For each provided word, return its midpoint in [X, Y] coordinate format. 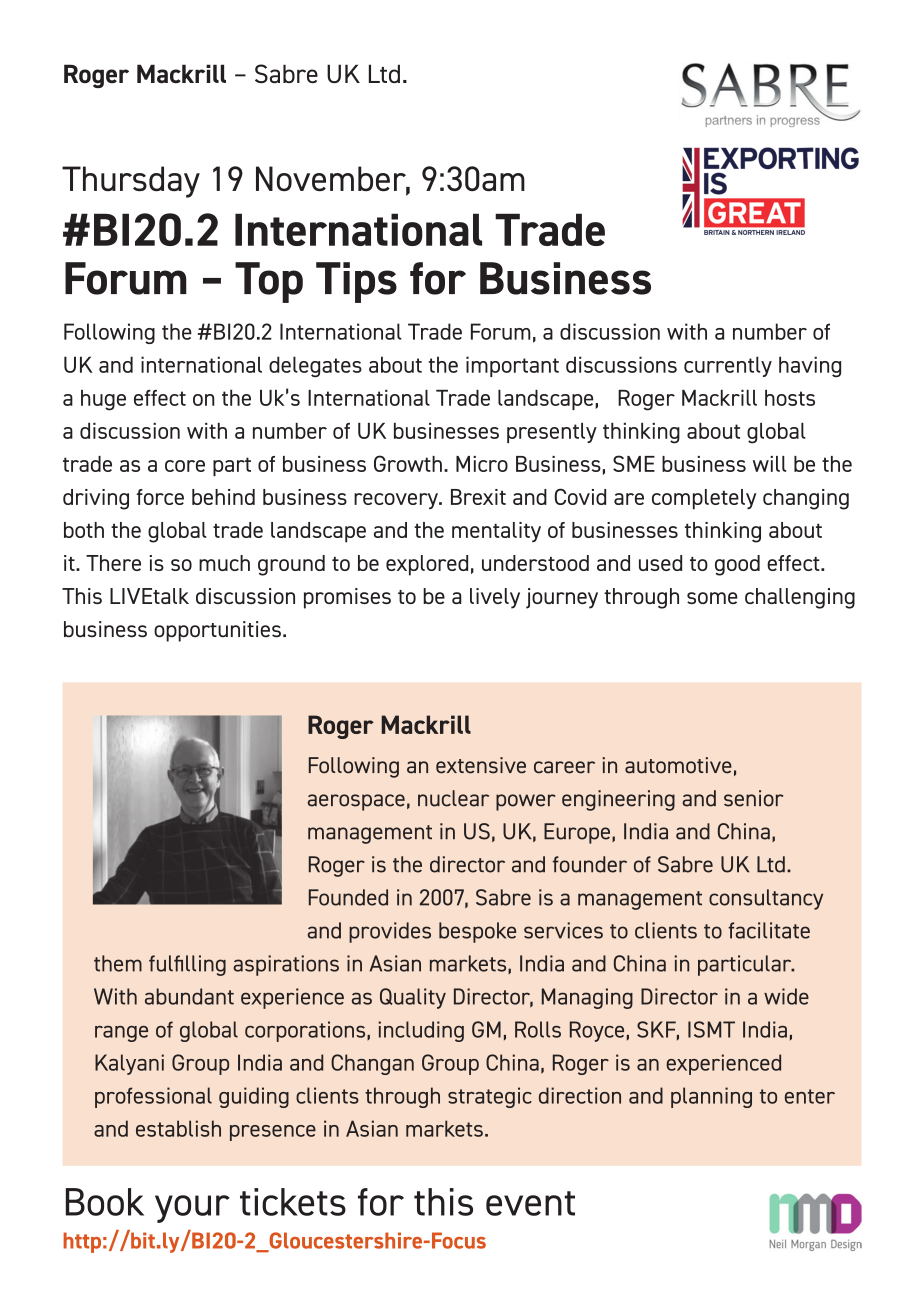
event [530, 1203]
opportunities [217, 631]
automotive [678, 765]
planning [711, 1097]
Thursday [131, 182]
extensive [481, 765]
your [192, 1209]
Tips [356, 282]
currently [728, 366]
